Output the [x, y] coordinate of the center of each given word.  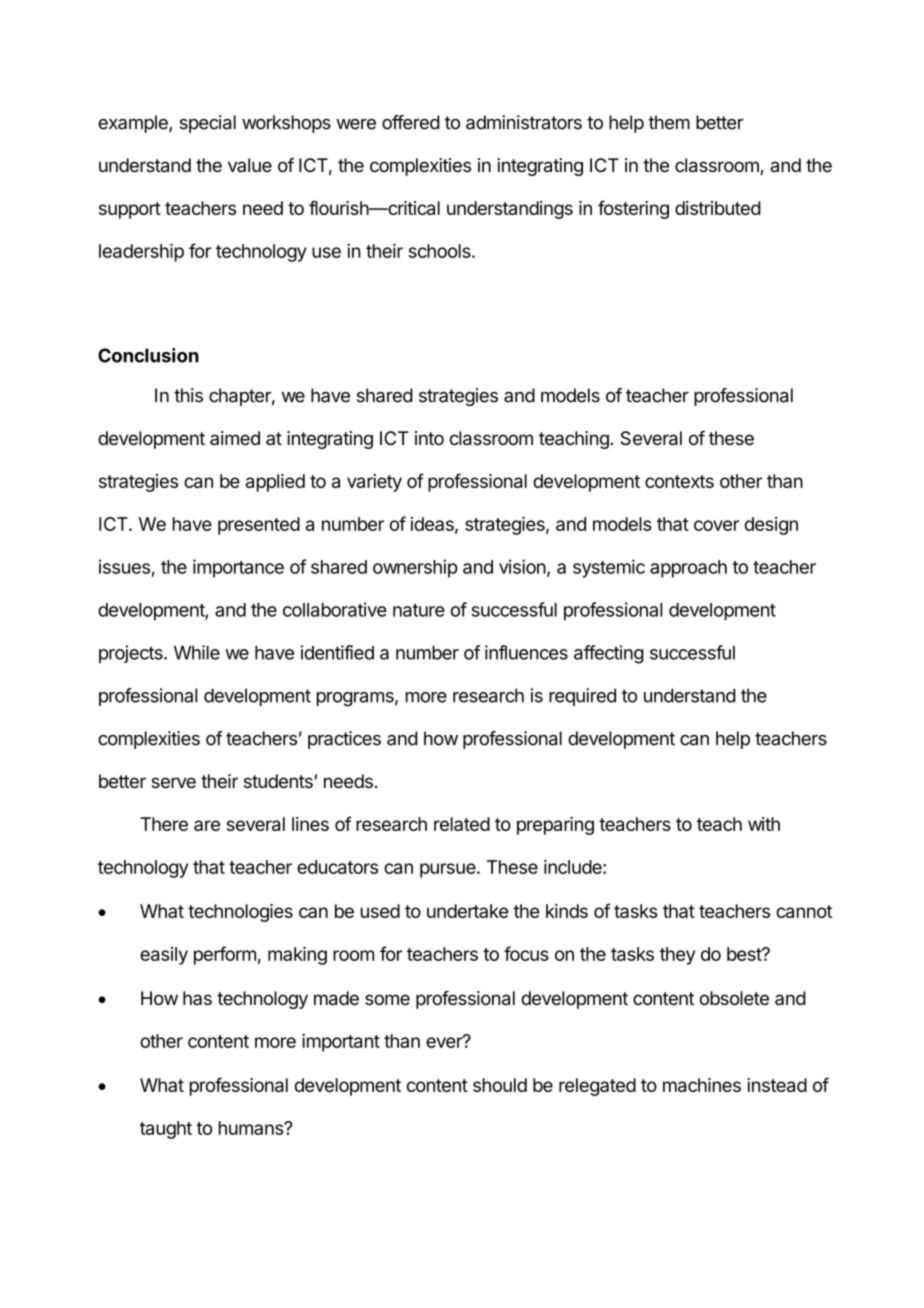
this [188, 395]
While [197, 652]
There [164, 824]
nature [419, 610]
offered [411, 122]
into [429, 438]
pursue [449, 870]
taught [166, 1130]
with [764, 824]
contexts [679, 481]
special [208, 124]
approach [688, 569]
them [669, 122]
